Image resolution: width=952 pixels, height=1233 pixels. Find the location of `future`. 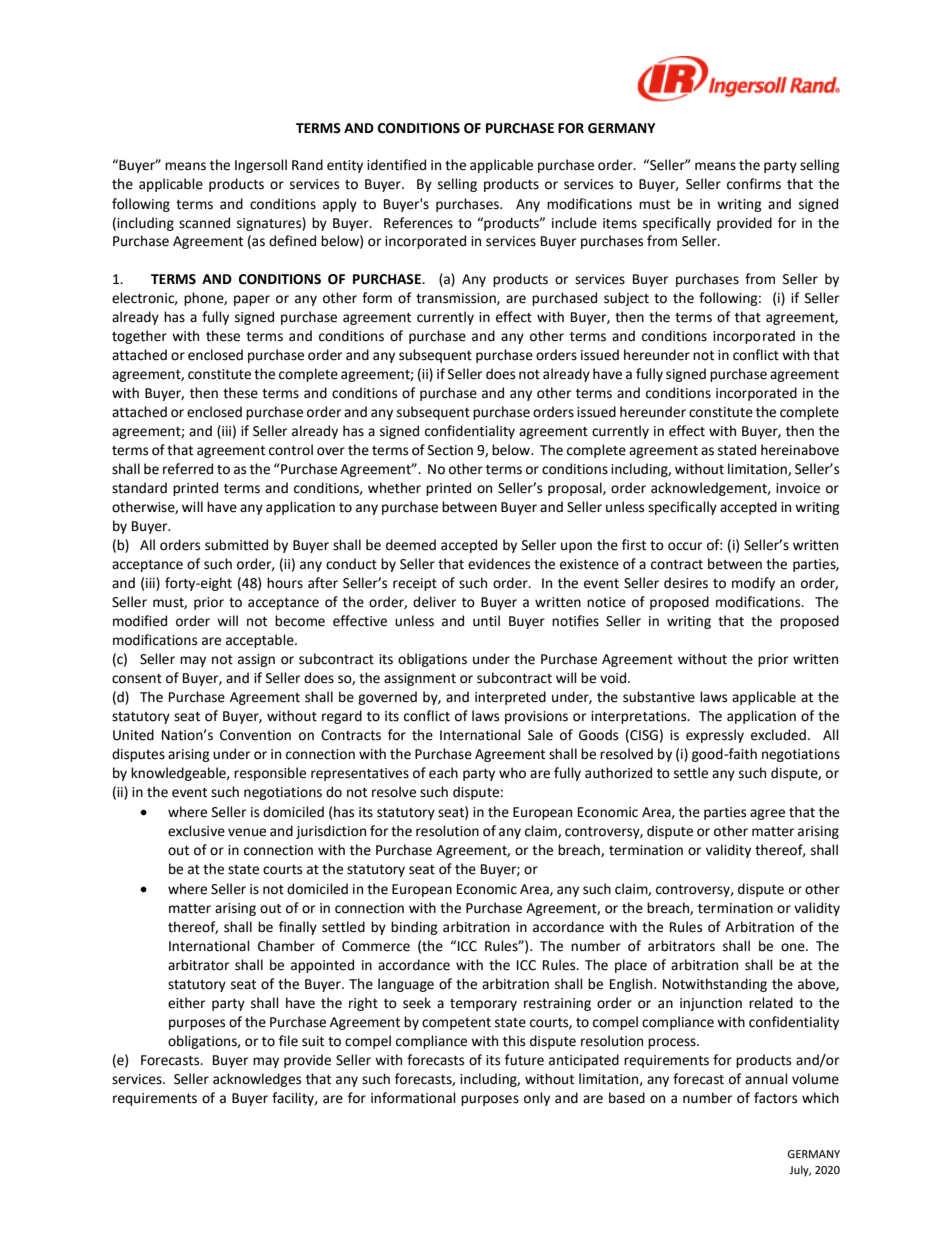

future is located at coordinates (524, 1060).
